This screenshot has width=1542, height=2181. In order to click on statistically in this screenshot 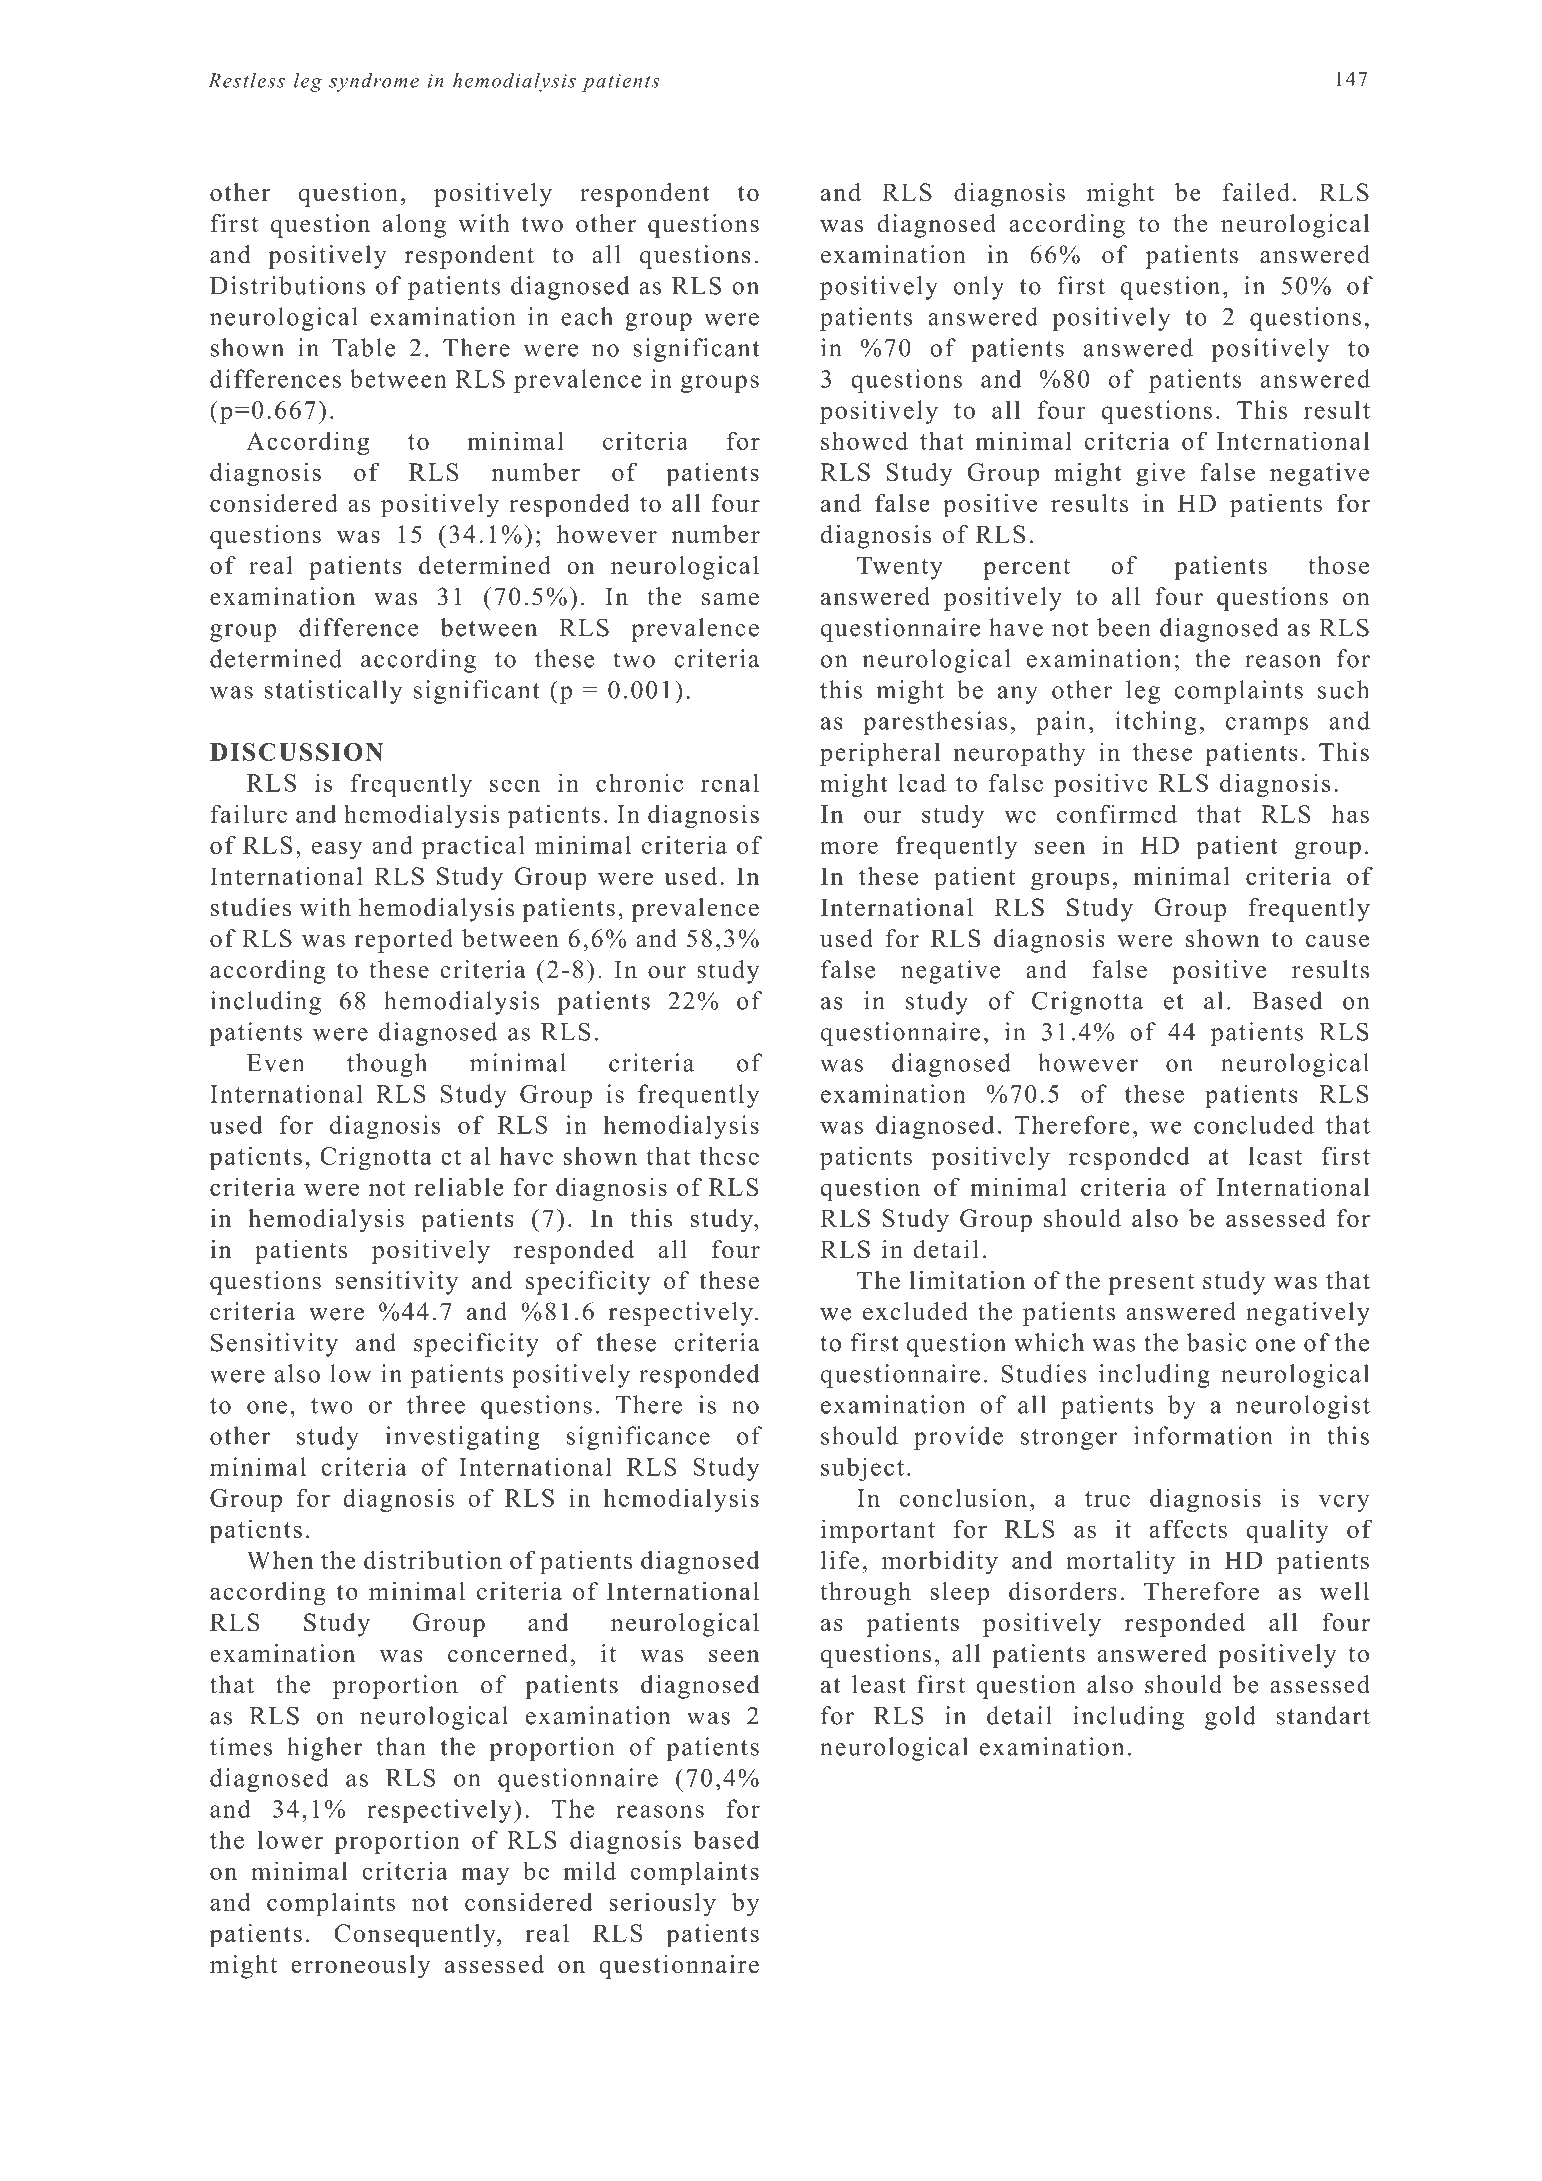, I will do `click(333, 692)`.
